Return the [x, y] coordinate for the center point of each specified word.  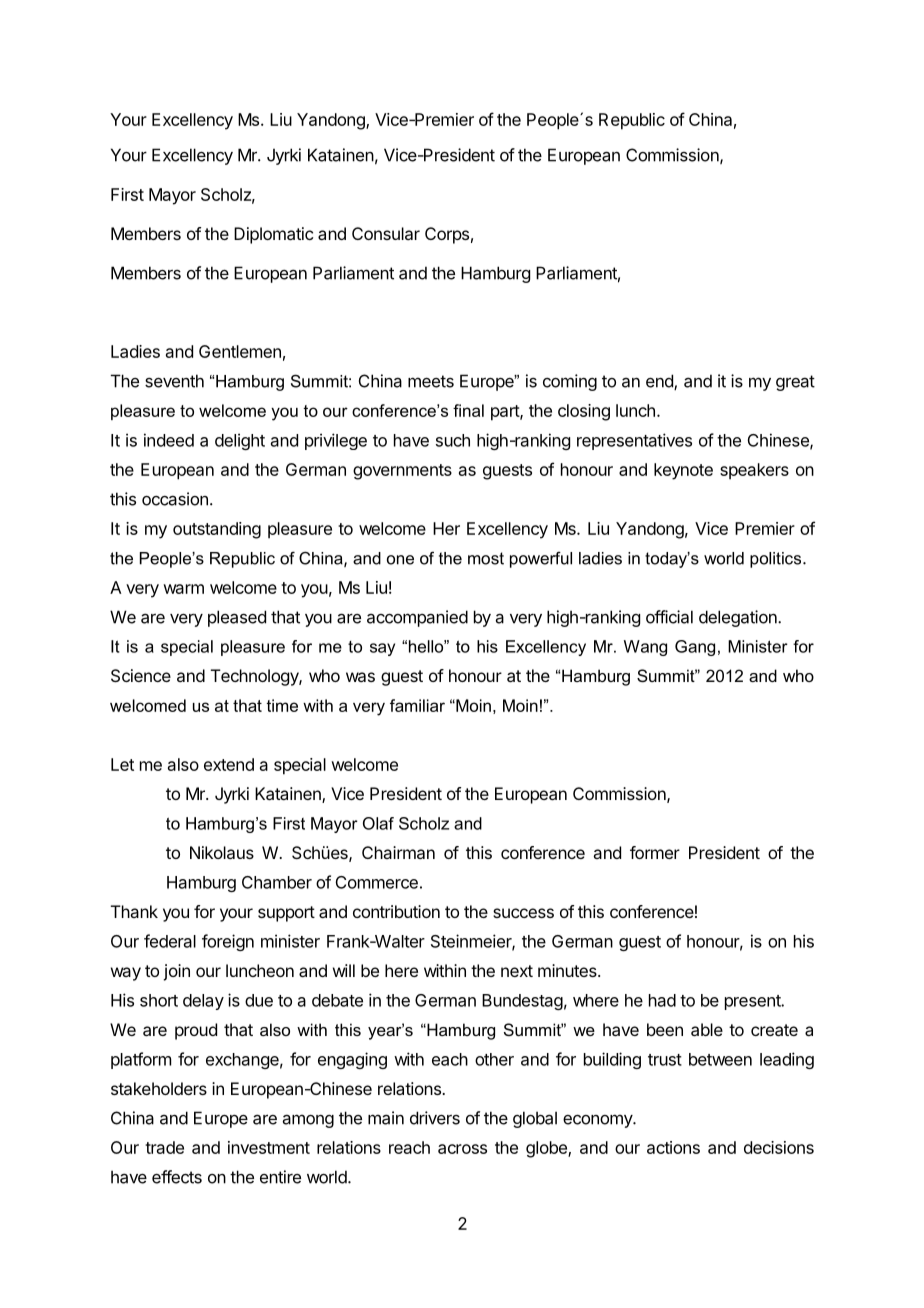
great [795, 383]
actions [673, 1147]
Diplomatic [273, 235]
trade [164, 1147]
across [462, 1149]
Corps [447, 235]
